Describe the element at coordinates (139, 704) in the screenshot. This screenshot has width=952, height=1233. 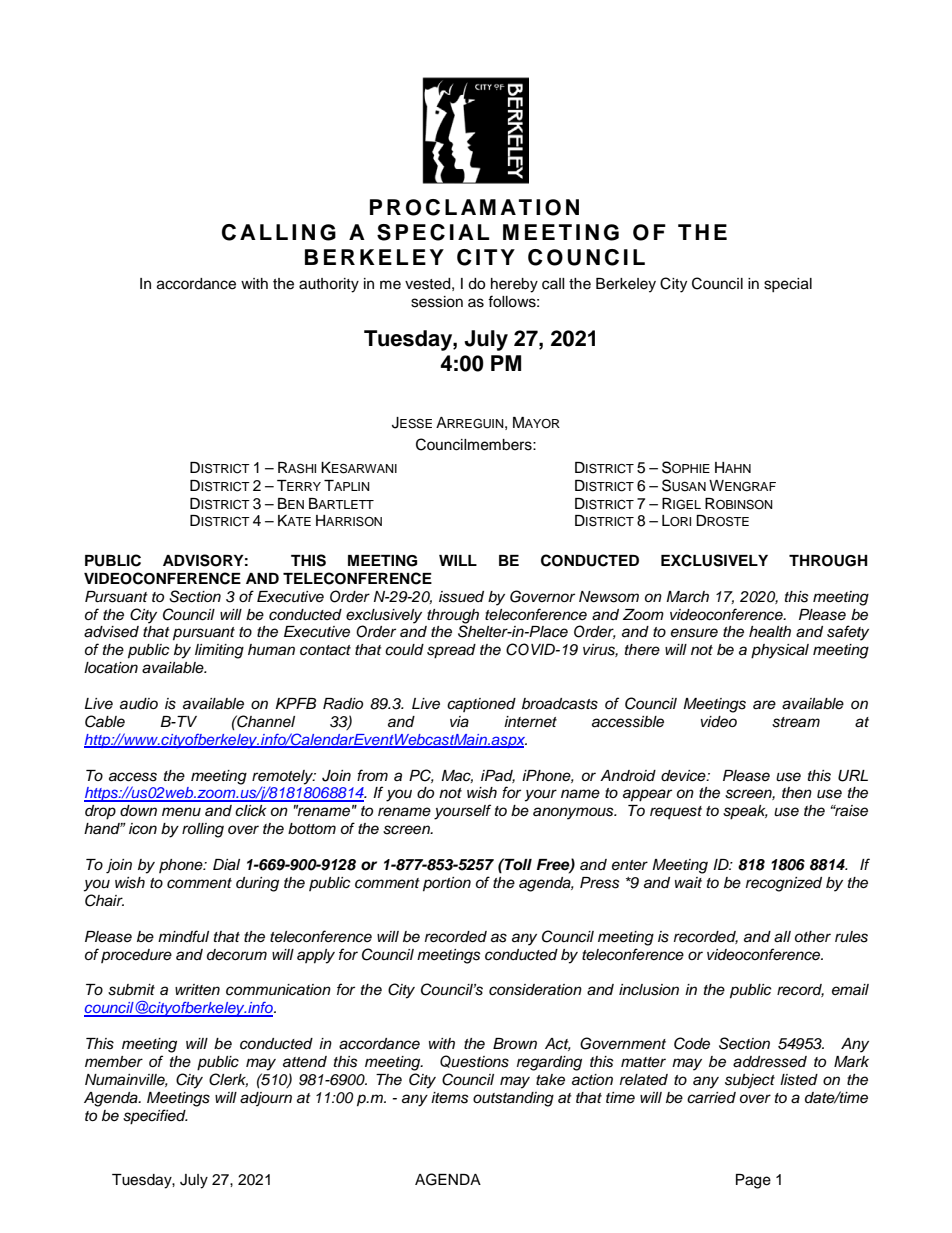
I see `audio` at that location.
